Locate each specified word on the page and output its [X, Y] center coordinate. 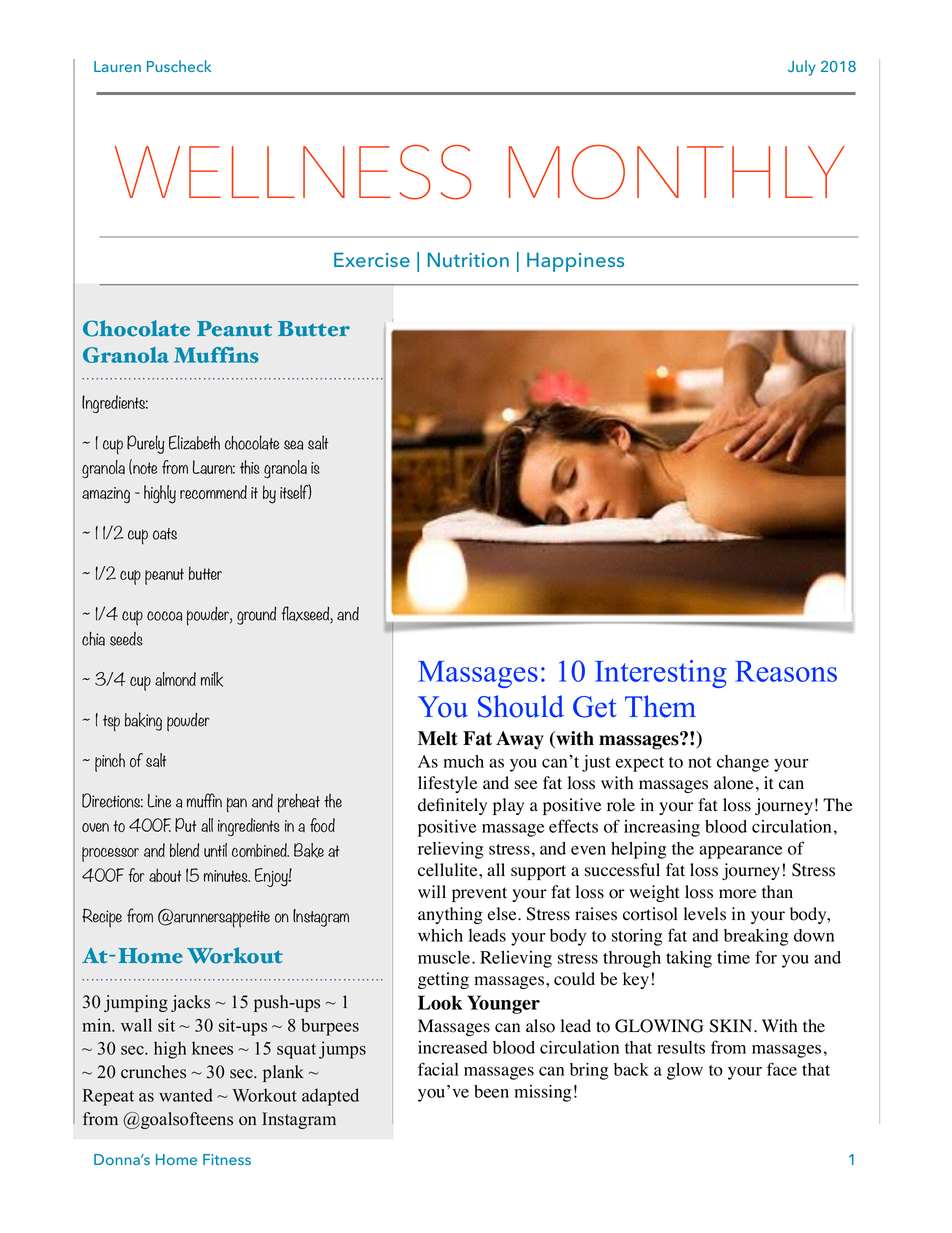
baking [143, 721]
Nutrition [468, 259]
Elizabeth [194, 442]
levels [705, 914]
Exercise [372, 259]
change [743, 763]
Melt [438, 738]
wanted [186, 1095]
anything [450, 915]
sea [293, 445]
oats [165, 534]
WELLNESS [293, 172]
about [165, 875]
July [802, 68]
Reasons [786, 671]
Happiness [575, 262]
